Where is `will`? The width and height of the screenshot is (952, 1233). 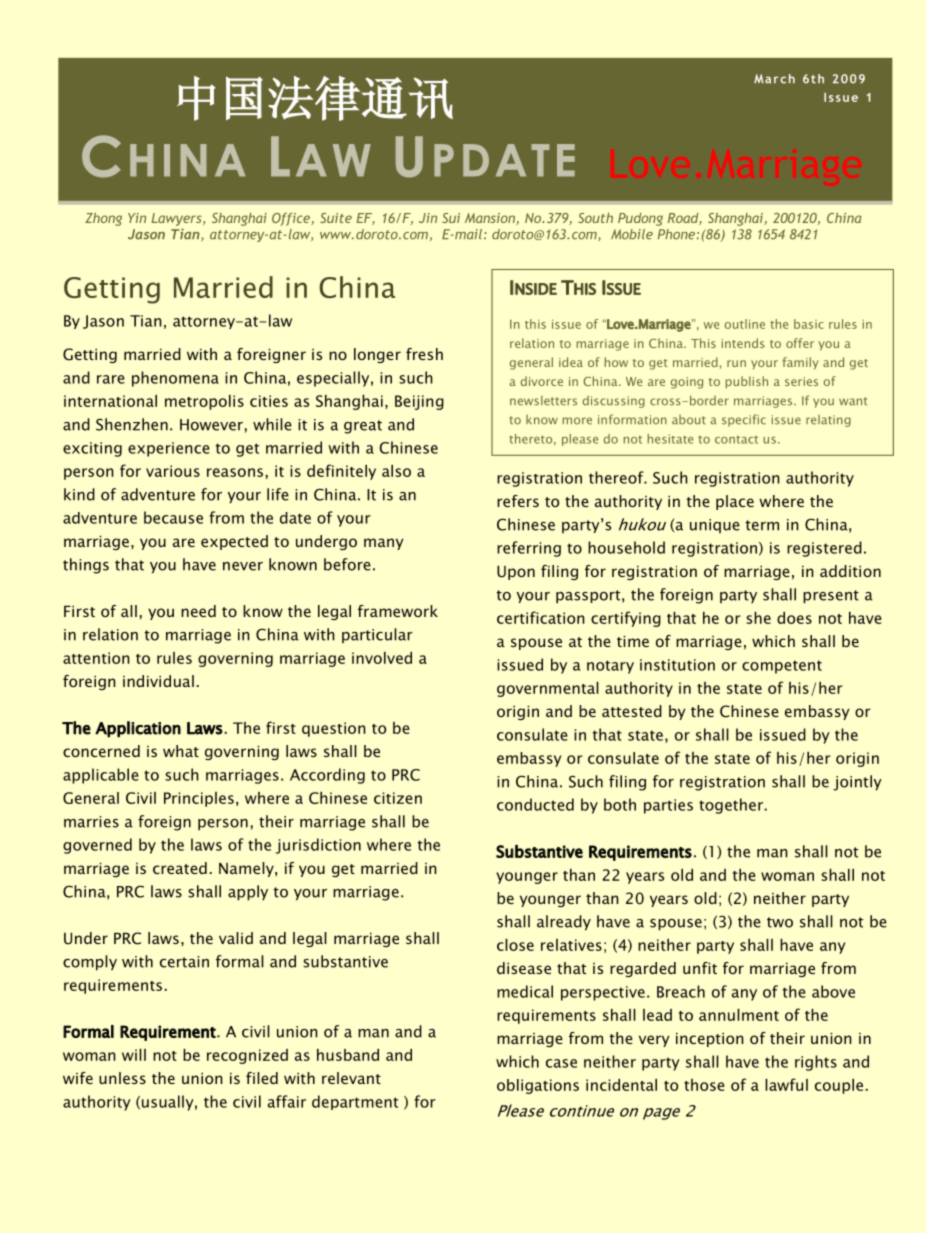
will is located at coordinates (134, 1054).
